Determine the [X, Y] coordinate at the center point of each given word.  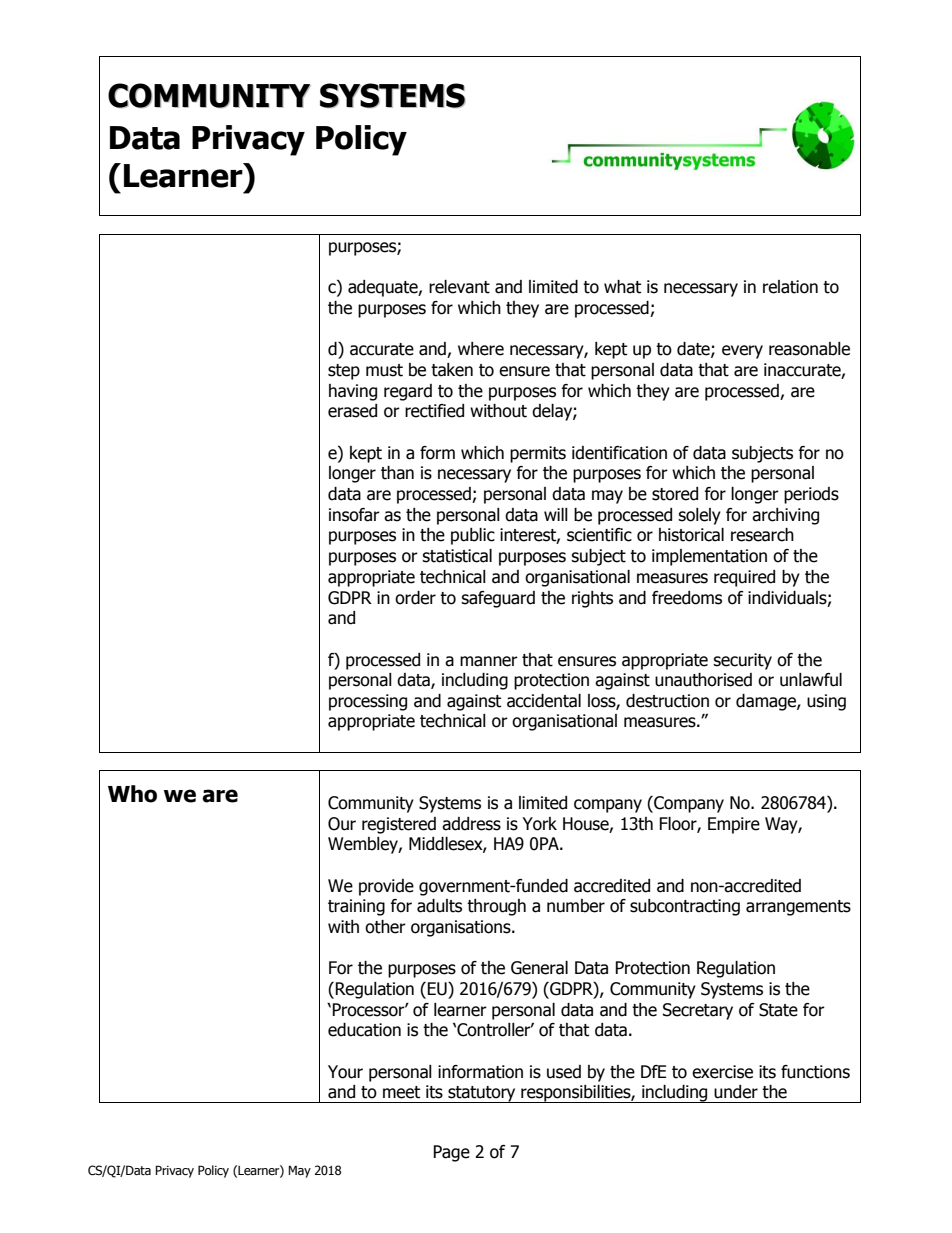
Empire [734, 825]
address [471, 824]
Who [132, 794]
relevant [459, 287]
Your [345, 1072]
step [344, 372]
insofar [354, 515]
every [742, 352]
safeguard [498, 599]
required [744, 578]
